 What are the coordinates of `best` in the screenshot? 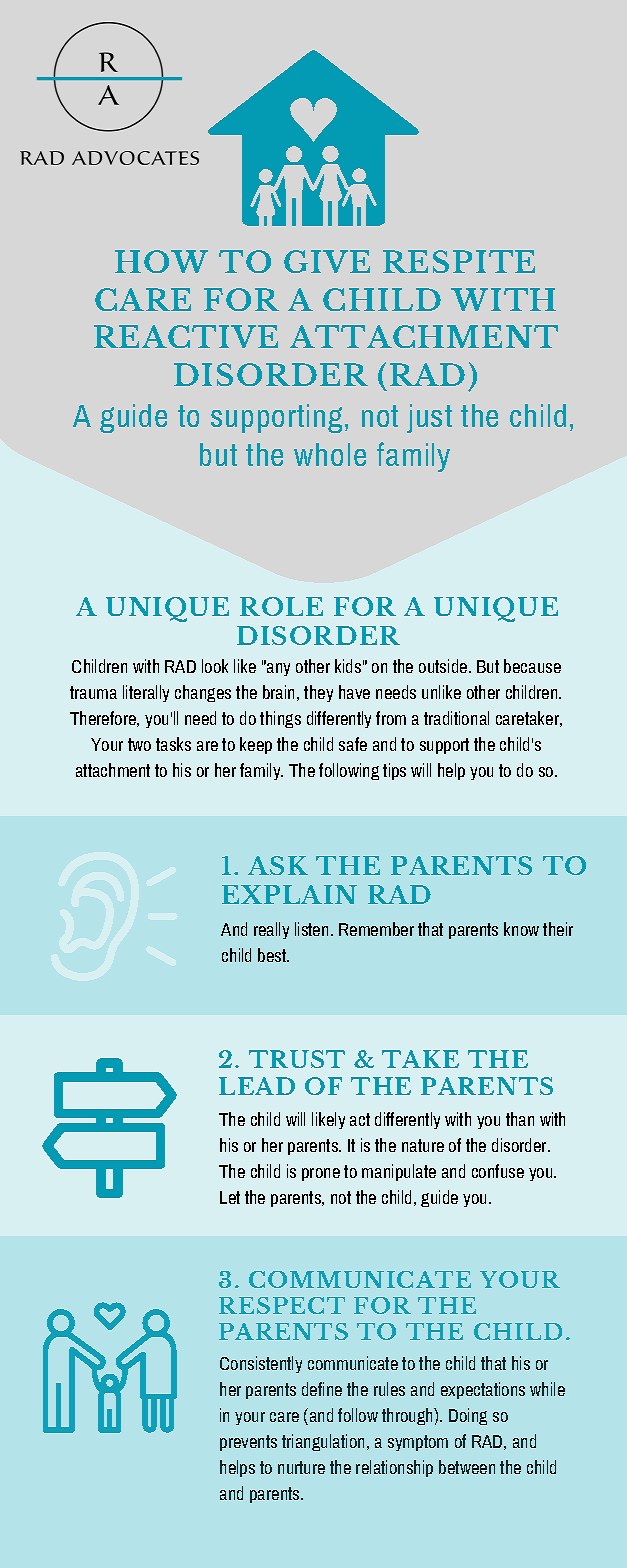 It's located at (273, 955).
